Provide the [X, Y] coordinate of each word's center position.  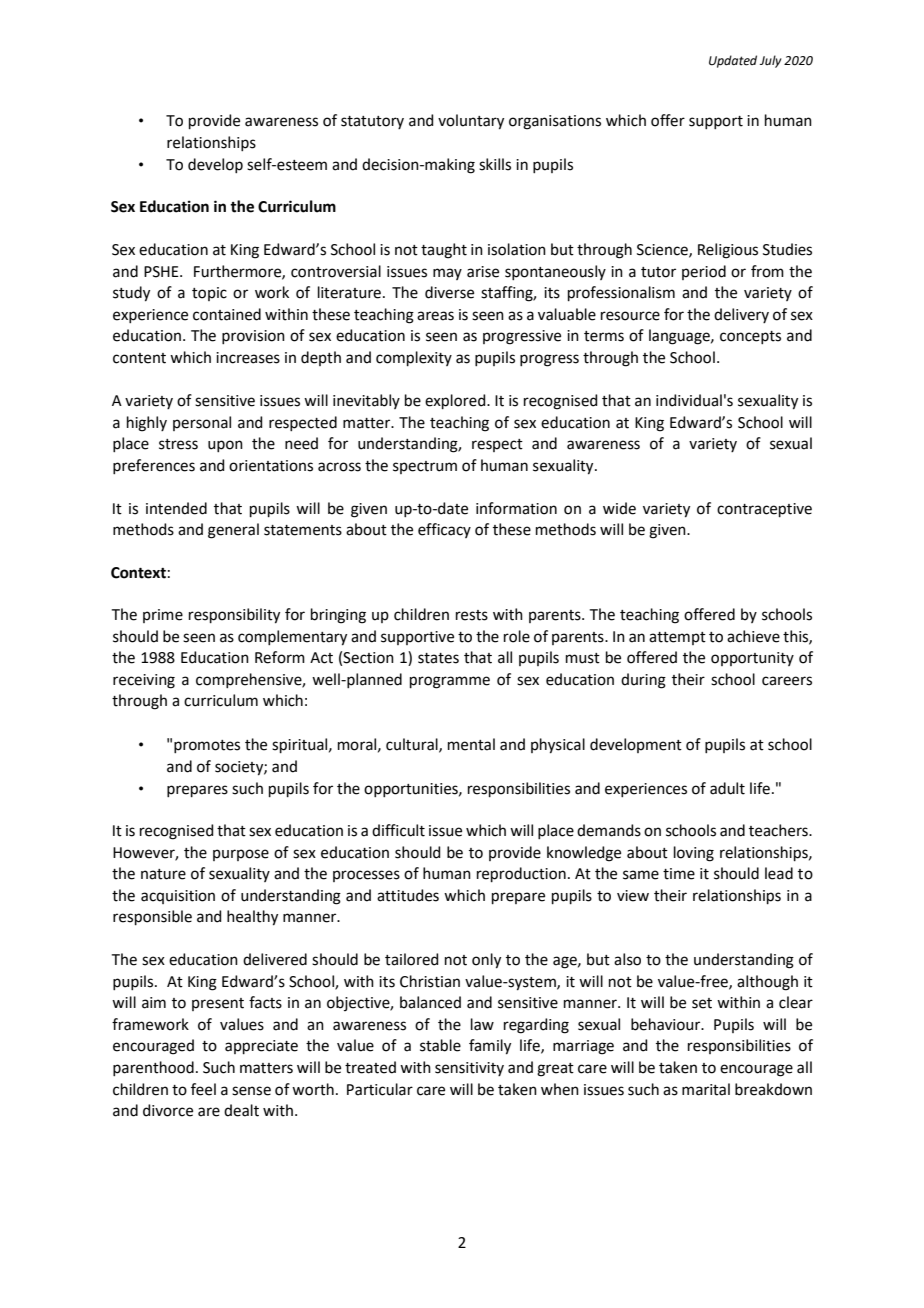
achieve [753, 636]
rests [472, 615]
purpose [241, 855]
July [771, 61]
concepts [750, 337]
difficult [398, 830]
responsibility [234, 616]
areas [435, 316]
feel [203, 1089]
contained [227, 314]
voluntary [471, 122]
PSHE [162, 272]
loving [694, 854]
